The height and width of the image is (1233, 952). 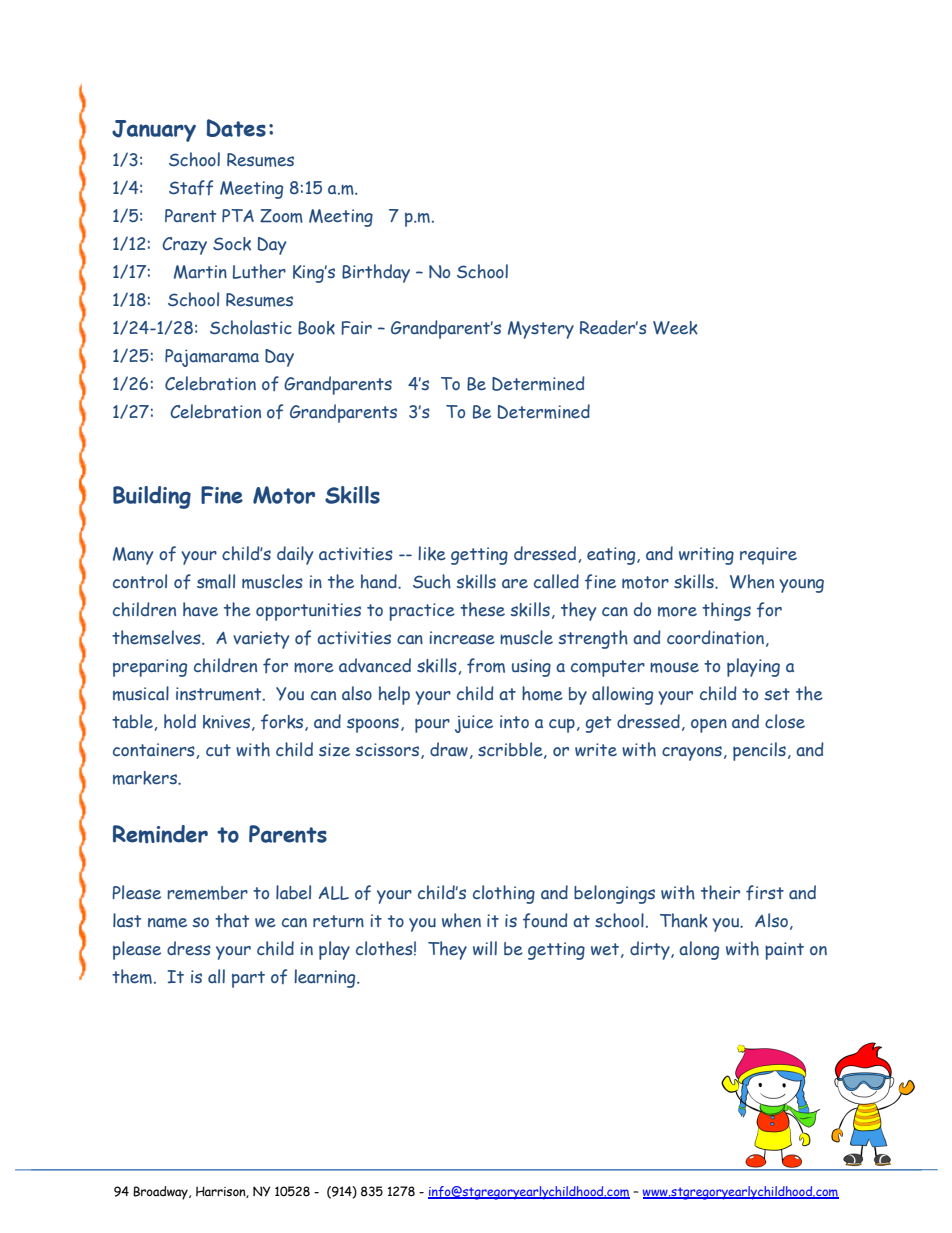 I want to click on require, so click(x=768, y=556).
